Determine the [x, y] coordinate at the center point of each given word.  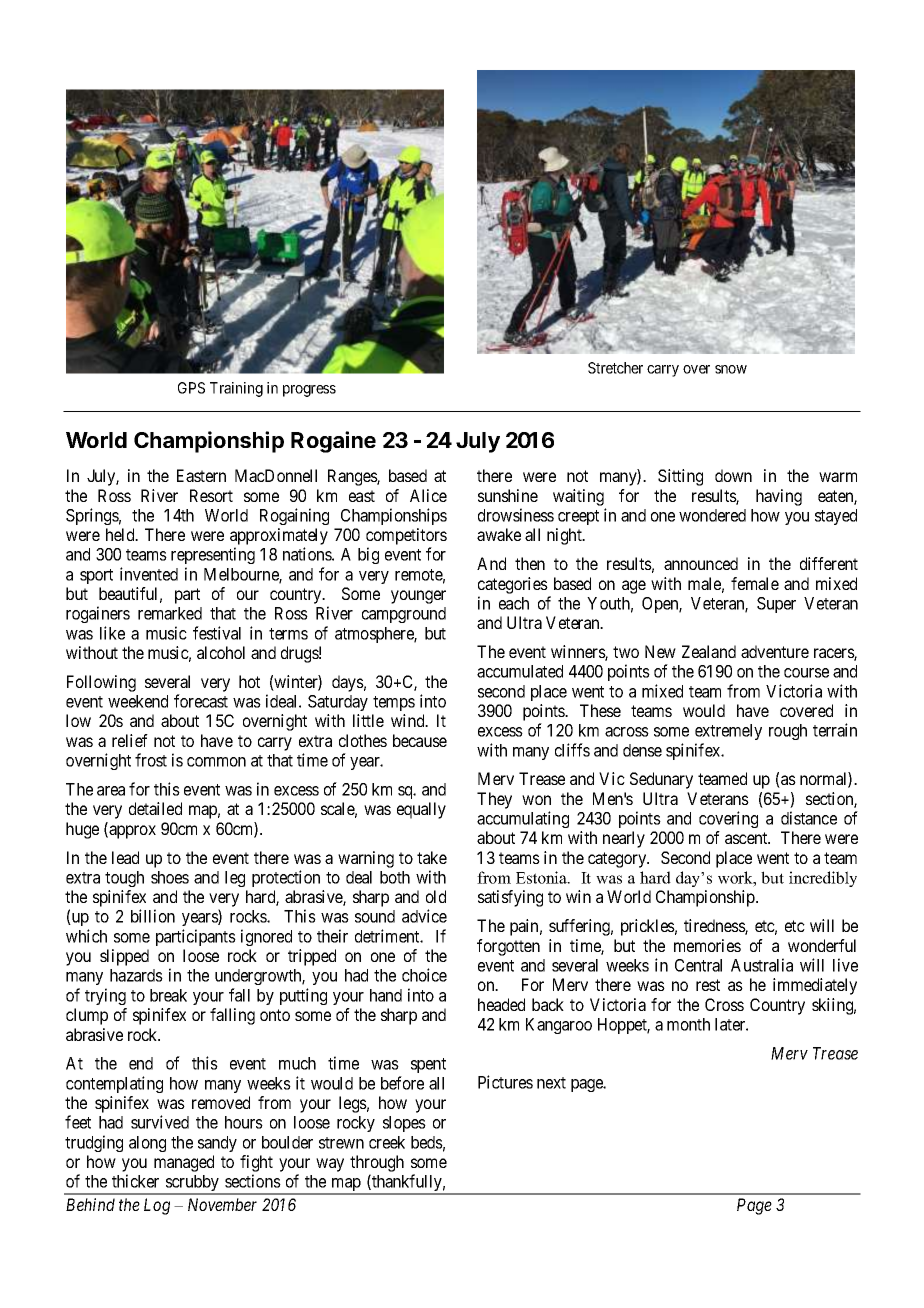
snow [731, 369]
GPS [191, 388]
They [494, 800]
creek [387, 1142]
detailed [155, 808]
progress [309, 391]
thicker [135, 1181]
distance [809, 818]
